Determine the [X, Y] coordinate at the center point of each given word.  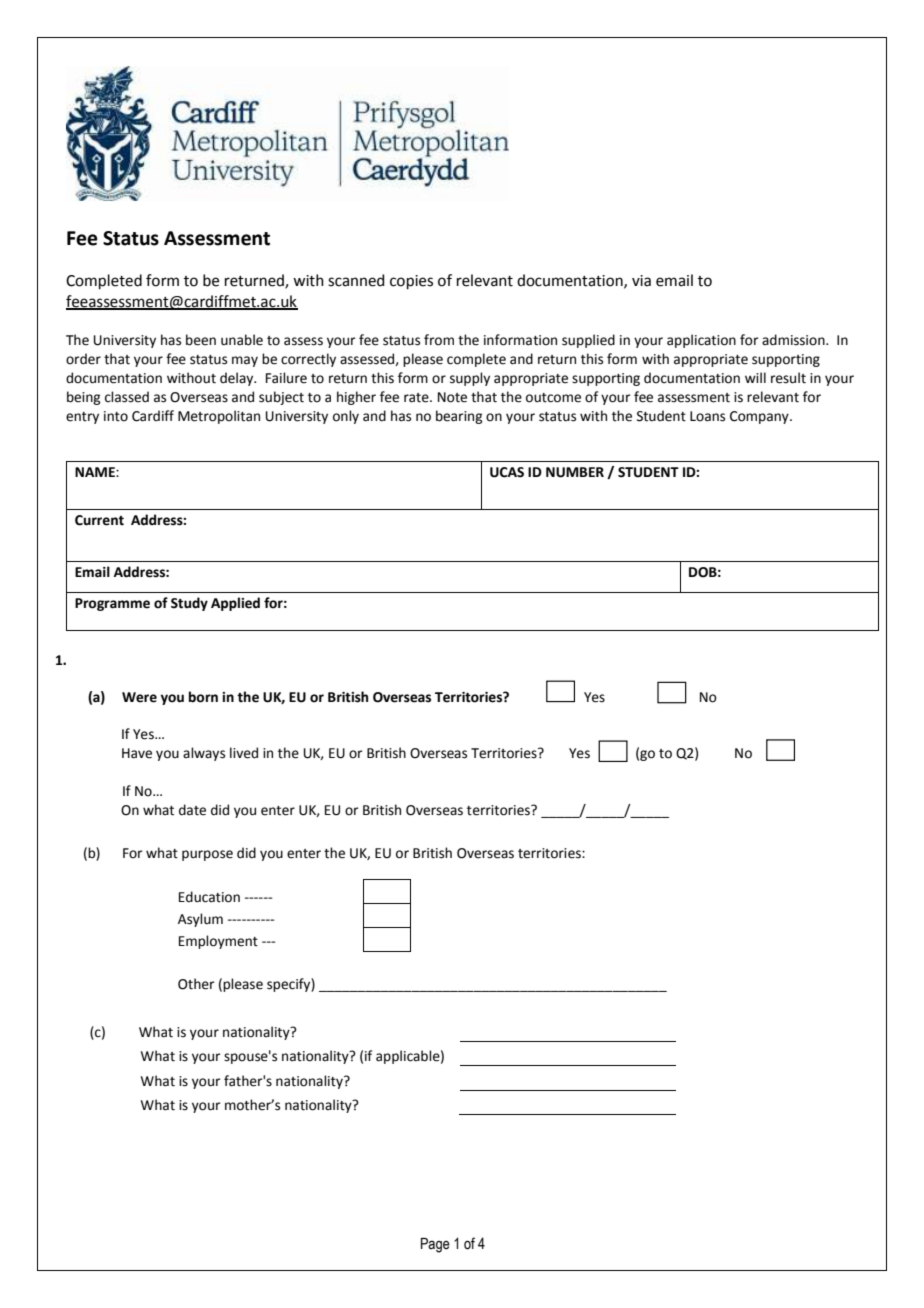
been [201, 340]
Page [435, 1245]
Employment [218, 942]
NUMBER [575, 472]
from [439, 340]
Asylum [200, 920]
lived [244, 753]
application [701, 341]
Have [137, 753]
